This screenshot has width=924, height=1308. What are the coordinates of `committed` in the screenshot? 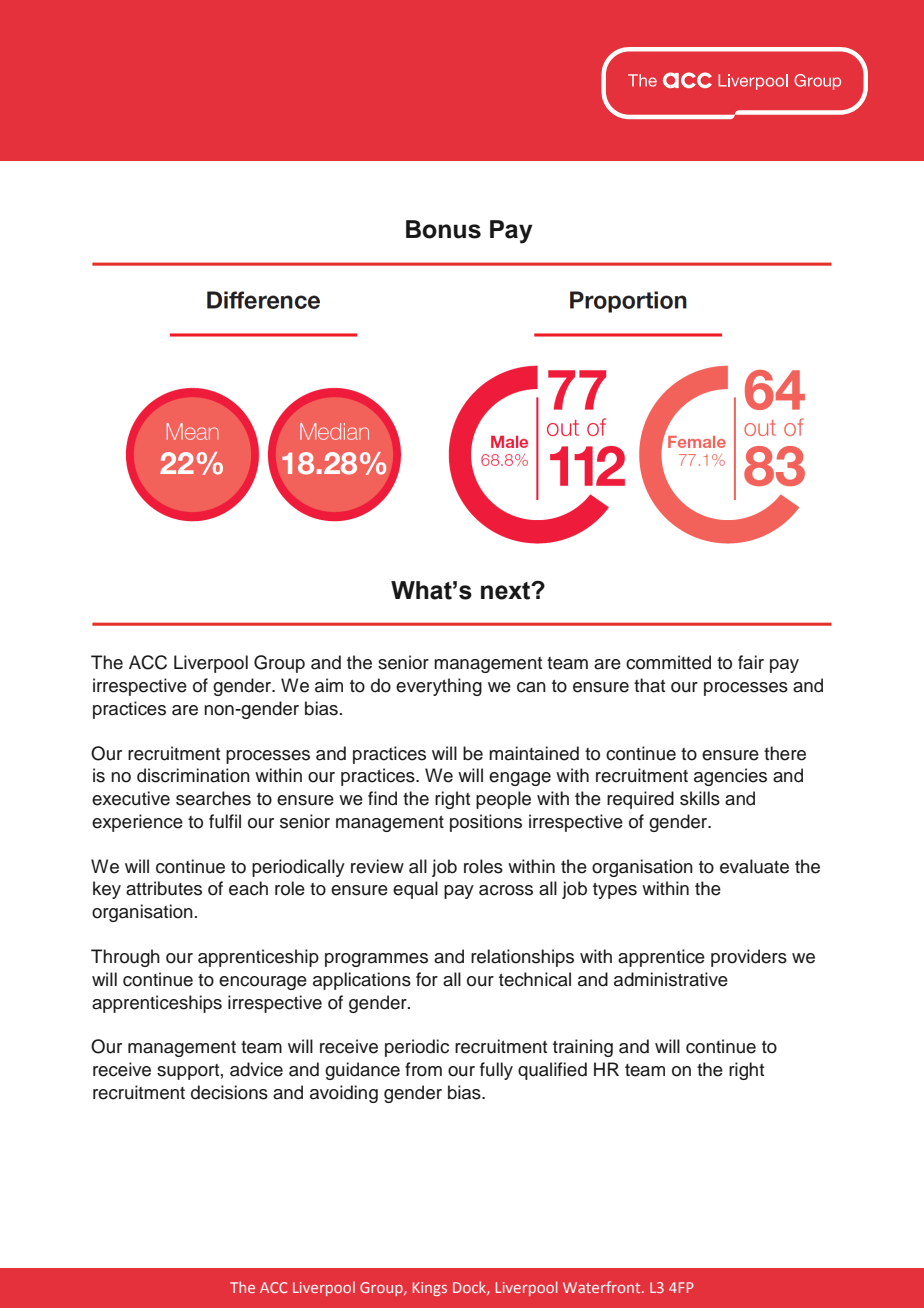 It's located at (668, 662).
